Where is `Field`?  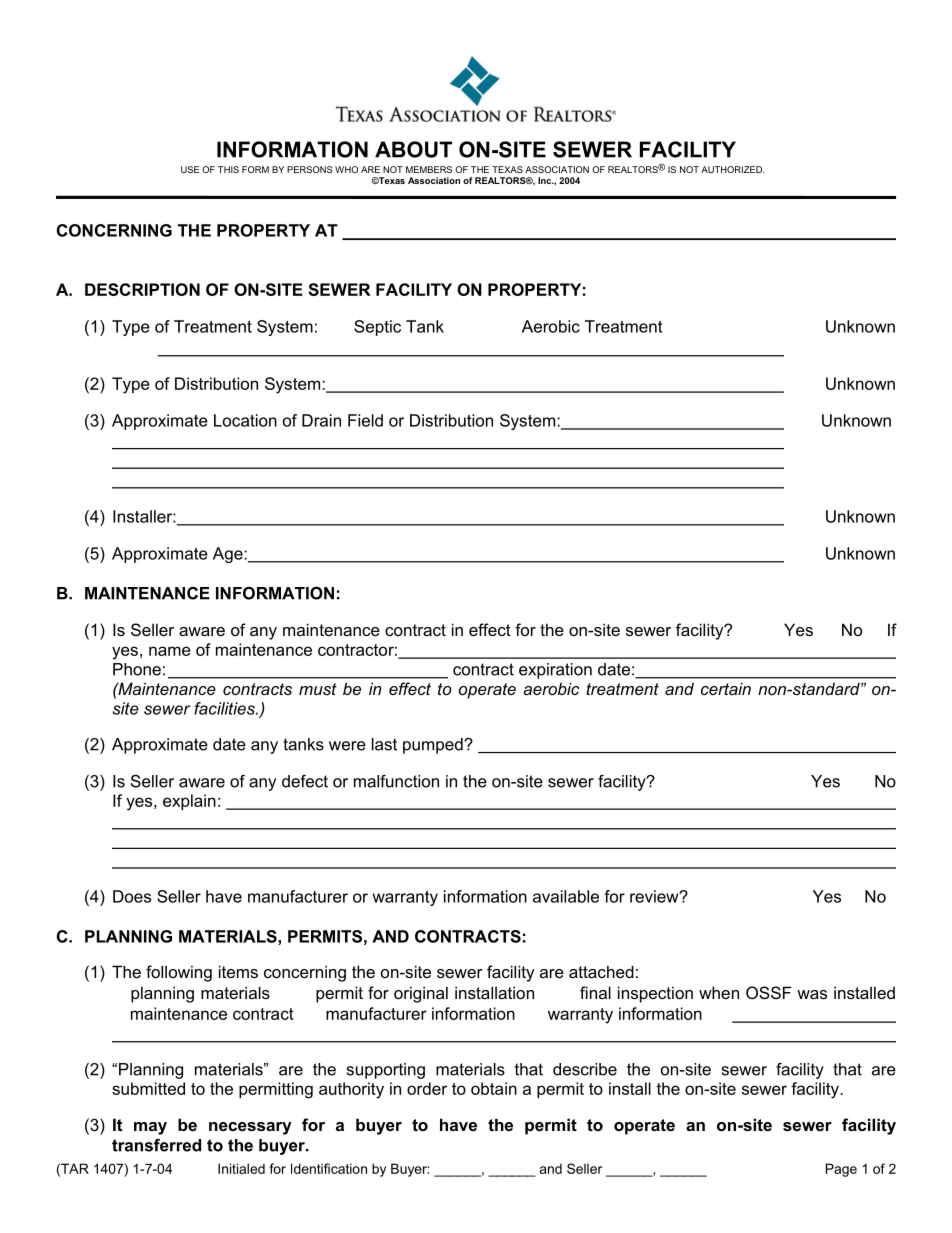 Field is located at coordinates (365, 420).
